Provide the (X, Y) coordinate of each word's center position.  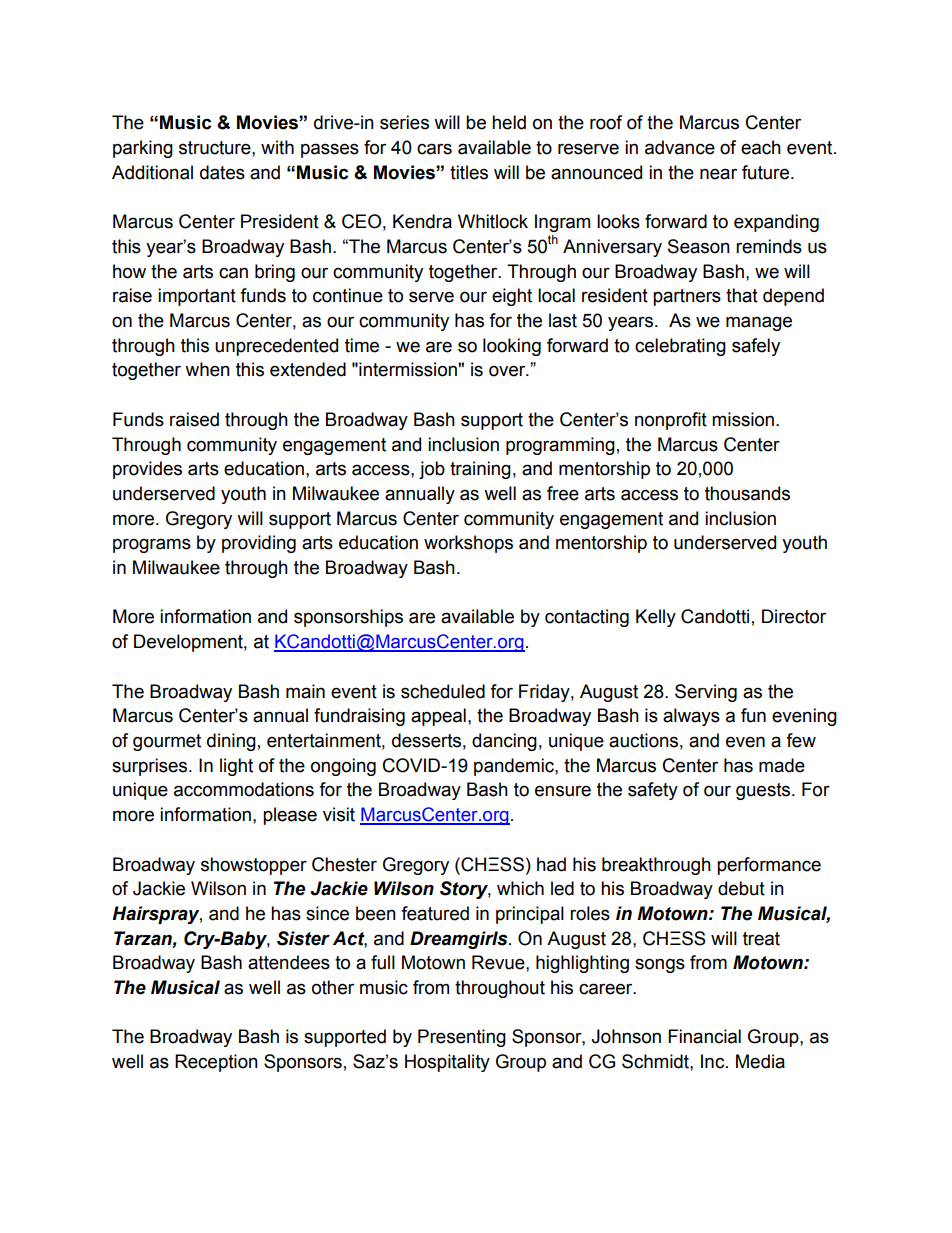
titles (469, 172)
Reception (216, 1063)
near (718, 174)
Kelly (656, 618)
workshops (468, 544)
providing (259, 544)
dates (222, 172)
